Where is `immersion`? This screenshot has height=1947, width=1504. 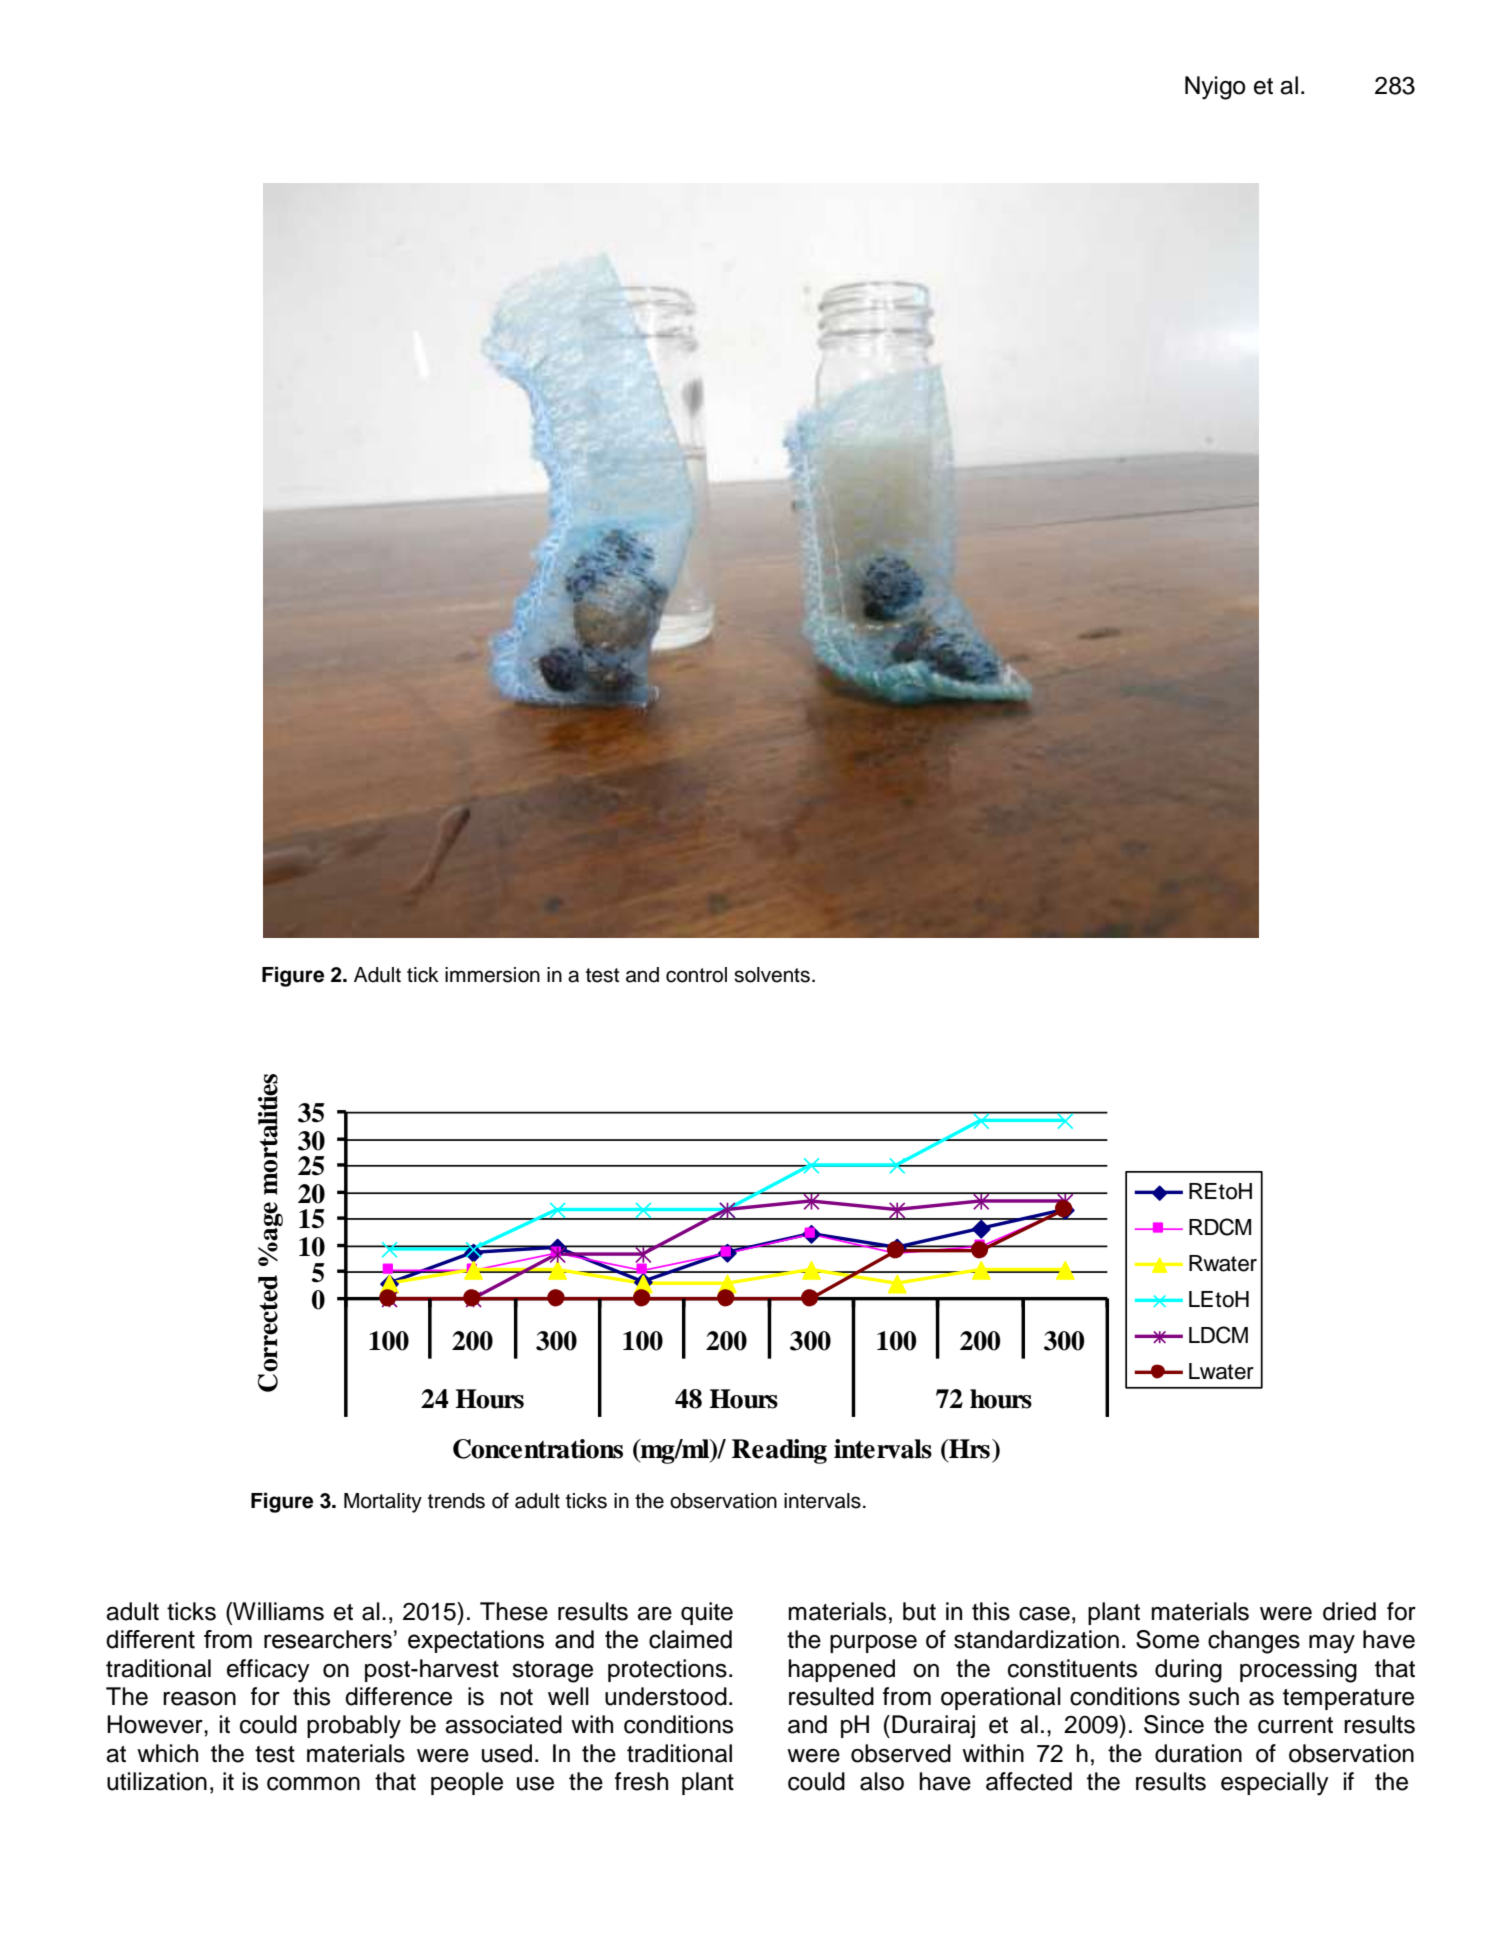 immersion is located at coordinates (492, 975).
